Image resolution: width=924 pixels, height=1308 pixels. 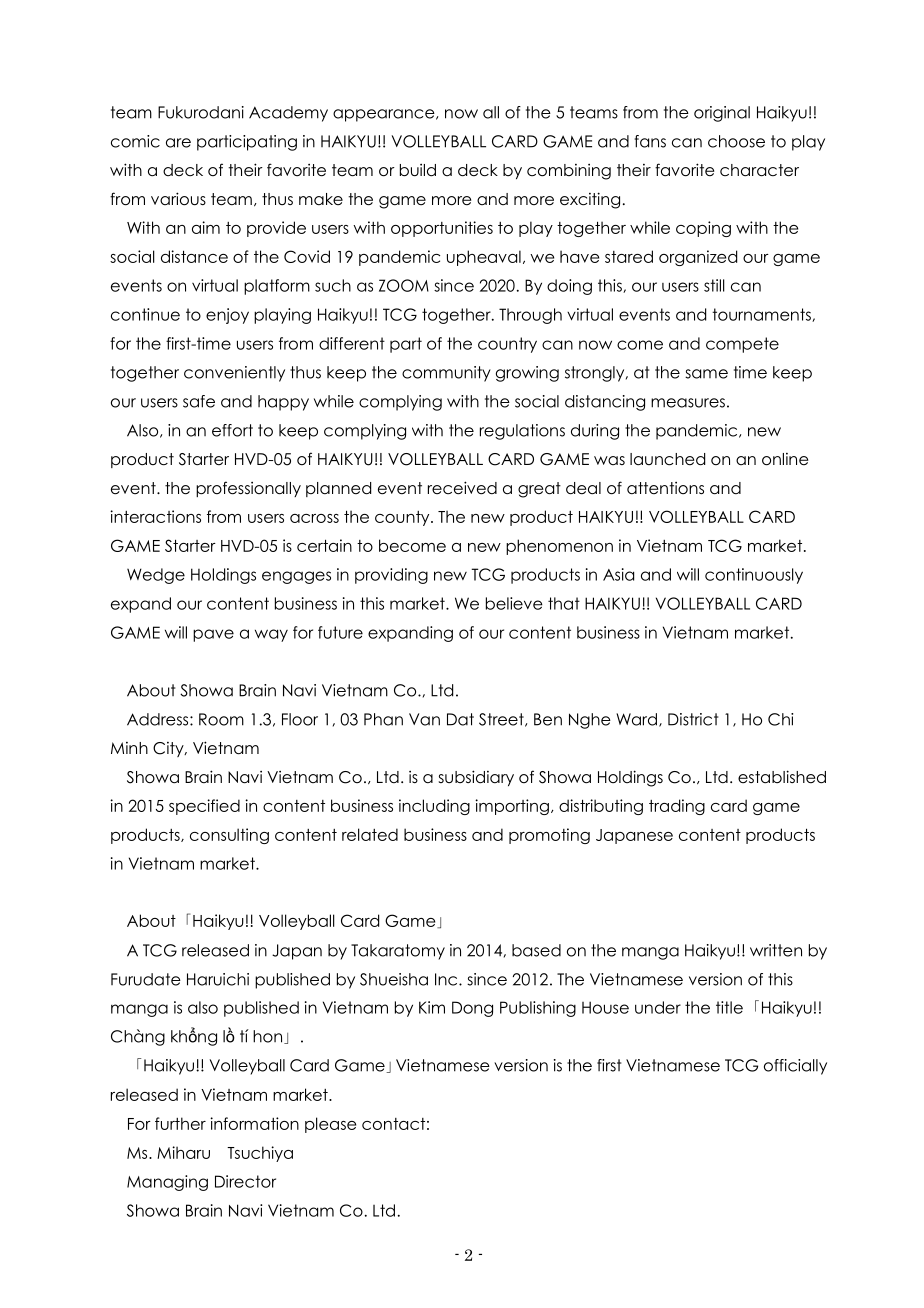 What do you see at coordinates (418, 170) in the image?
I see `build` at bounding box center [418, 170].
